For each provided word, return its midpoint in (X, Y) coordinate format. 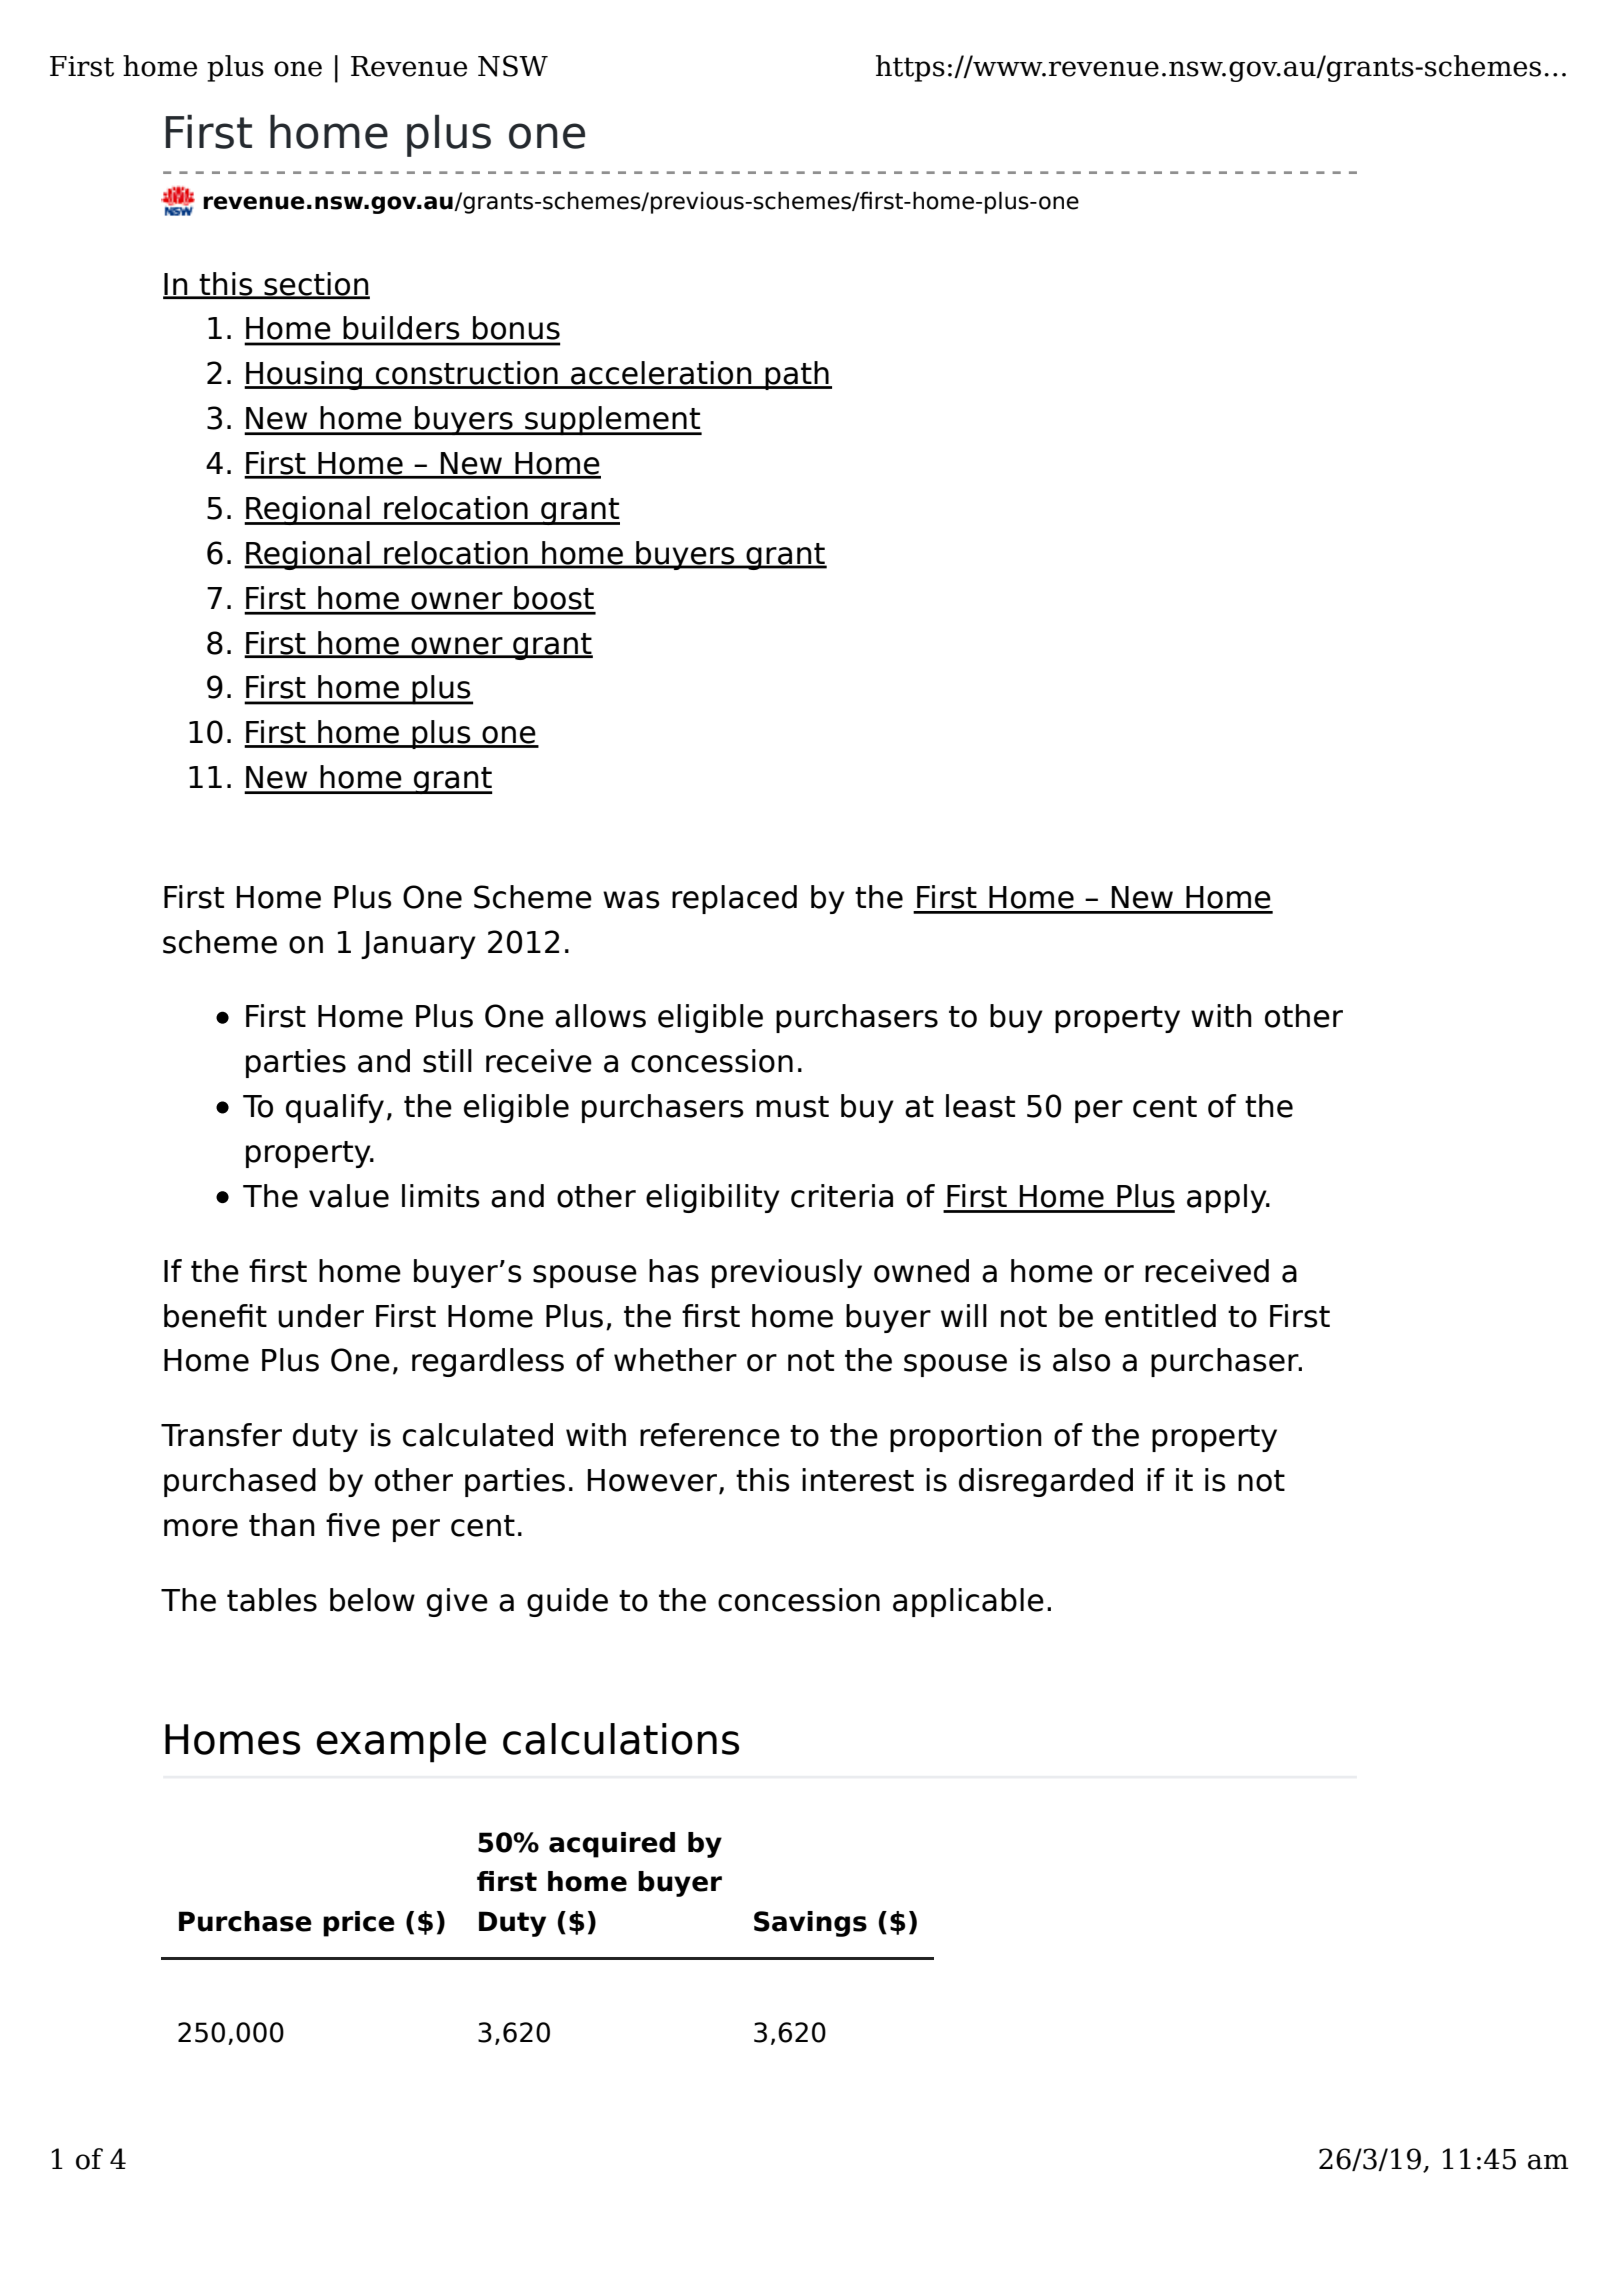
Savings (810, 1924)
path (797, 375)
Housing (304, 375)
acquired (612, 1845)
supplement (612, 420)
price (359, 1924)
